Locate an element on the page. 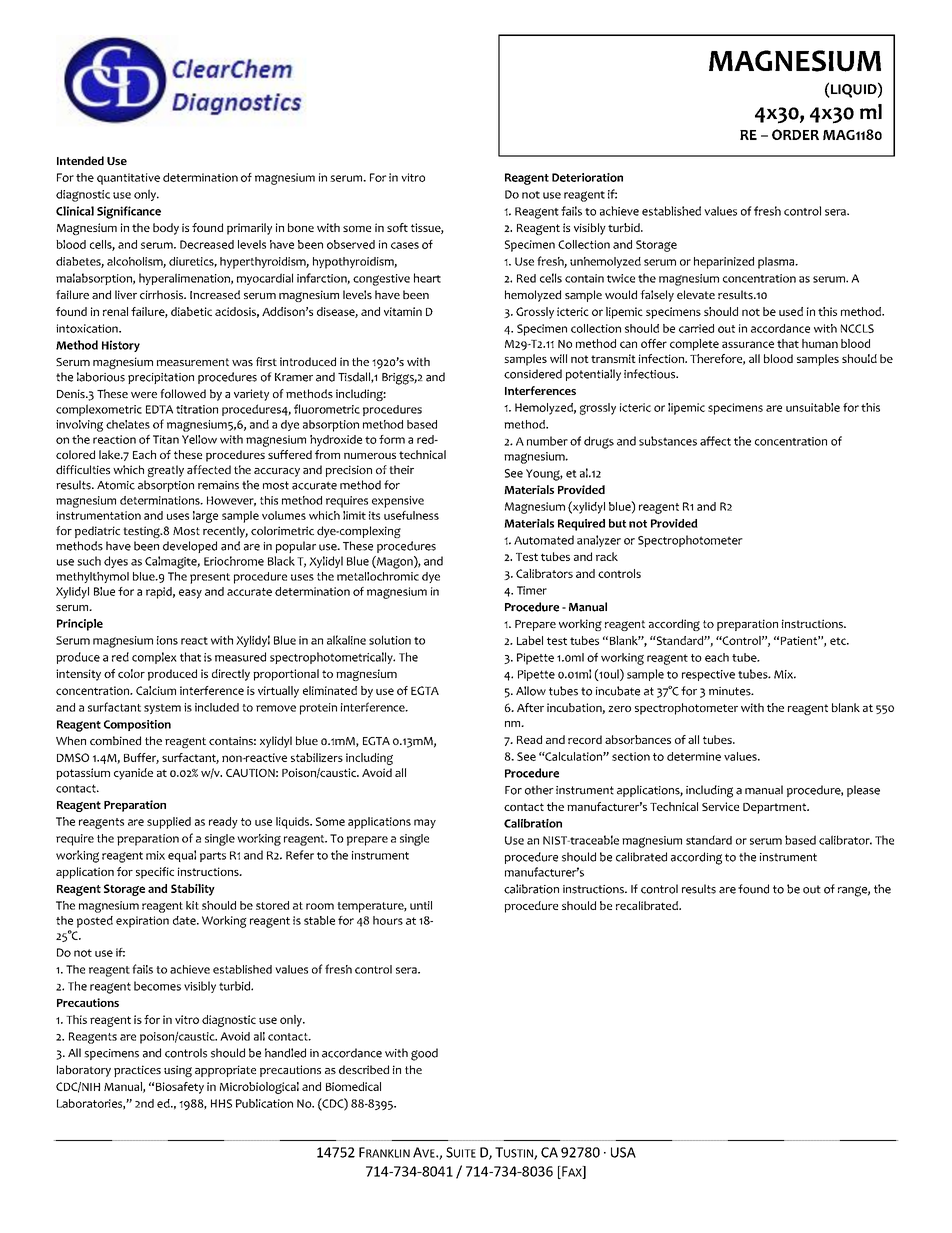 This page has width=952, height=1233. respective is located at coordinates (708, 675).
